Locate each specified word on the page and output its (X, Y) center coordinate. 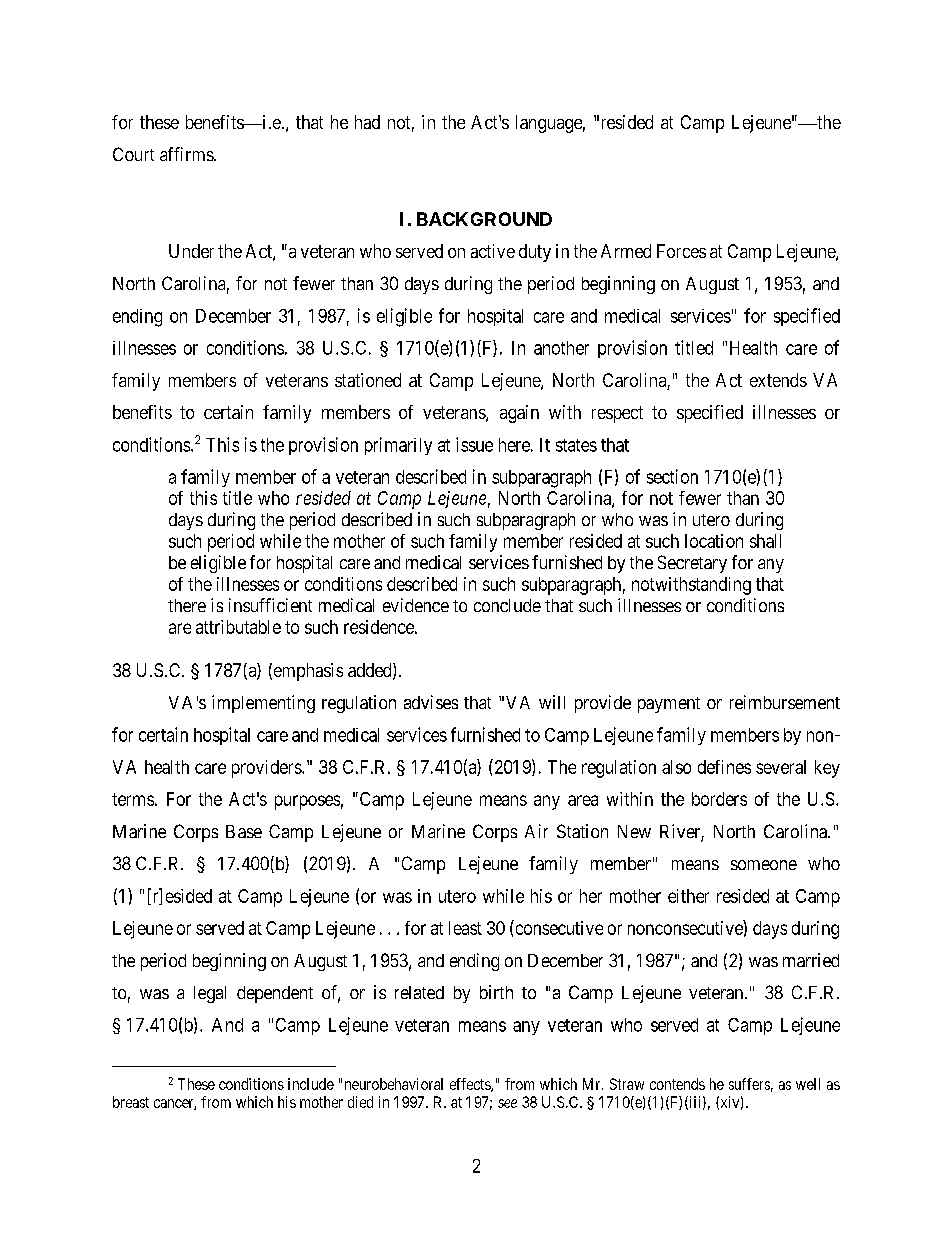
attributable (238, 627)
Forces (681, 251)
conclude (507, 605)
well (808, 1084)
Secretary (692, 564)
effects (471, 1085)
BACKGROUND (484, 219)
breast (131, 1102)
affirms (187, 154)
